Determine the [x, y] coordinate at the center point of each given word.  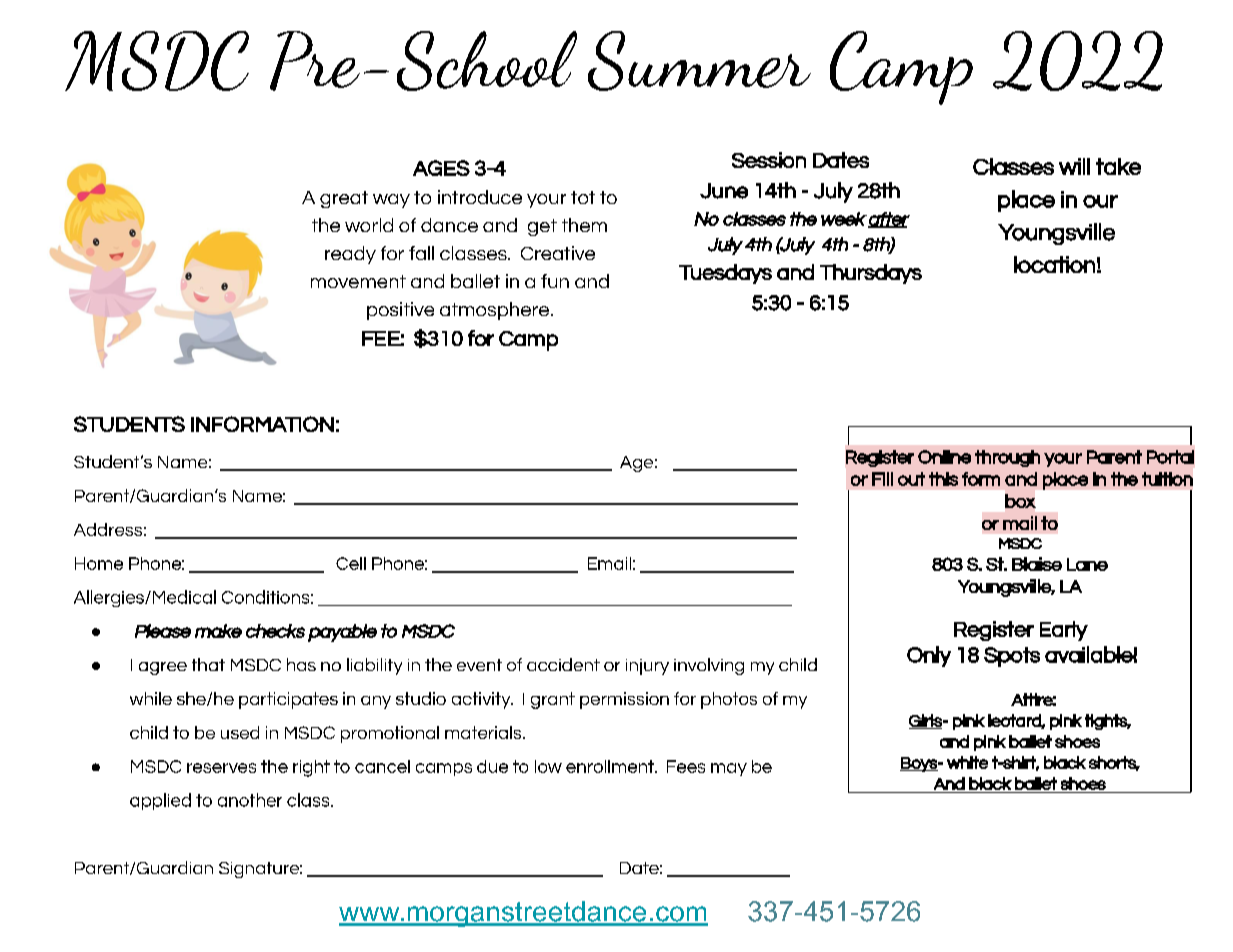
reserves [221, 768]
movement [358, 281]
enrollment [611, 766]
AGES [441, 168]
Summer [699, 61]
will [1074, 166]
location [1054, 264]
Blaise [1037, 564]
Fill [882, 479]
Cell [351, 563]
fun [555, 281]
